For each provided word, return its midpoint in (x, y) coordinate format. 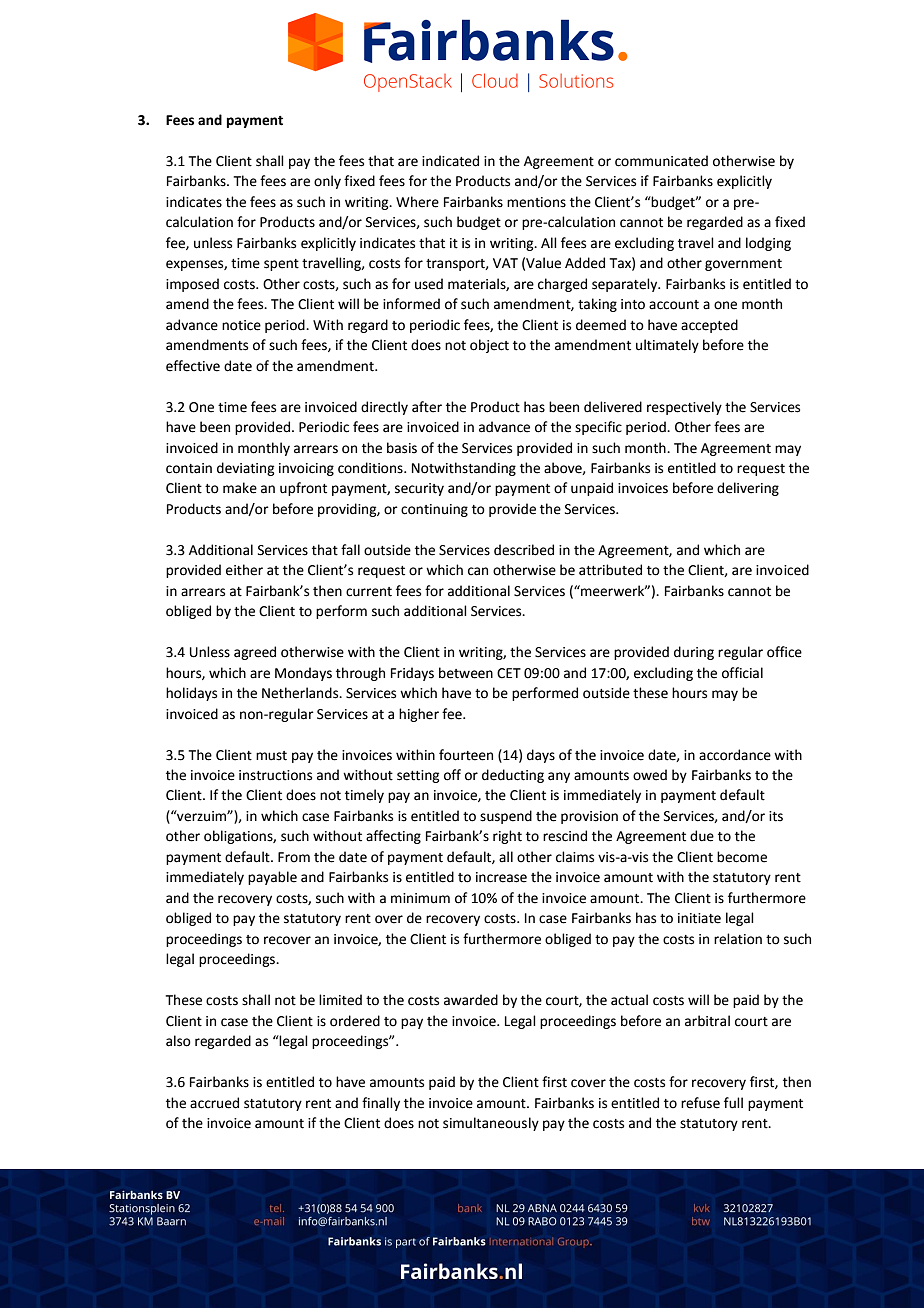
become (742, 857)
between (466, 673)
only (327, 182)
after (427, 407)
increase (501, 877)
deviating (245, 469)
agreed (255, 653)
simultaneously (491, 1124)
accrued (214, 1103)
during (694, 653)
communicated (661, 161)
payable (272, 878)
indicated (450, 161)
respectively (684, 408)
